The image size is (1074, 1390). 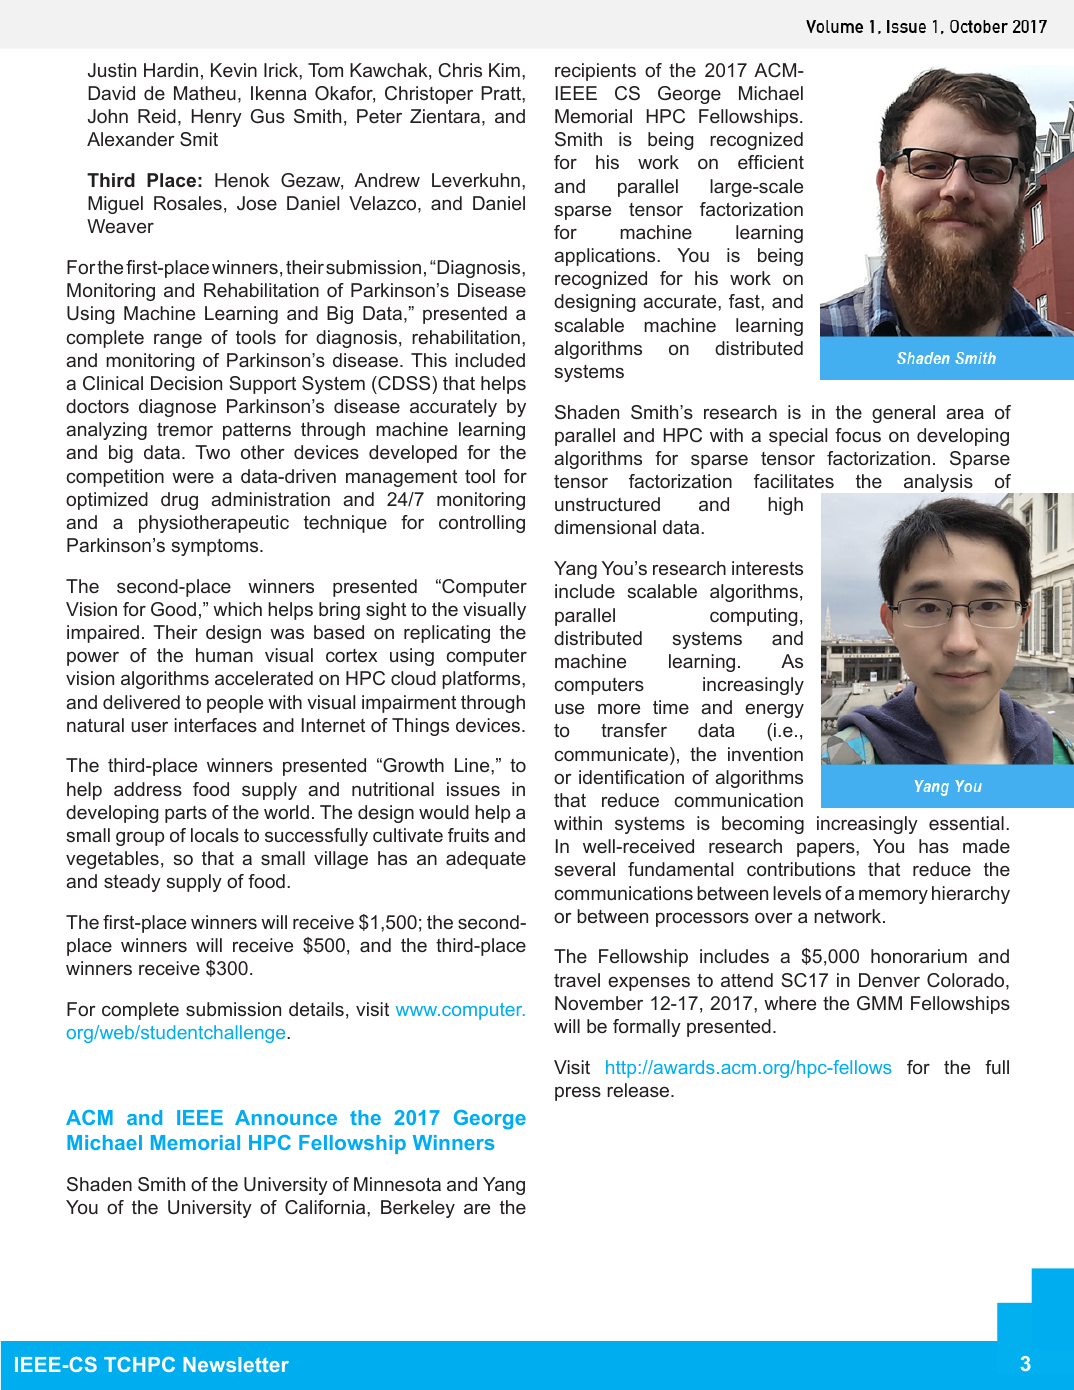 I want to click on Pratt, so click(x=502, y=93).
